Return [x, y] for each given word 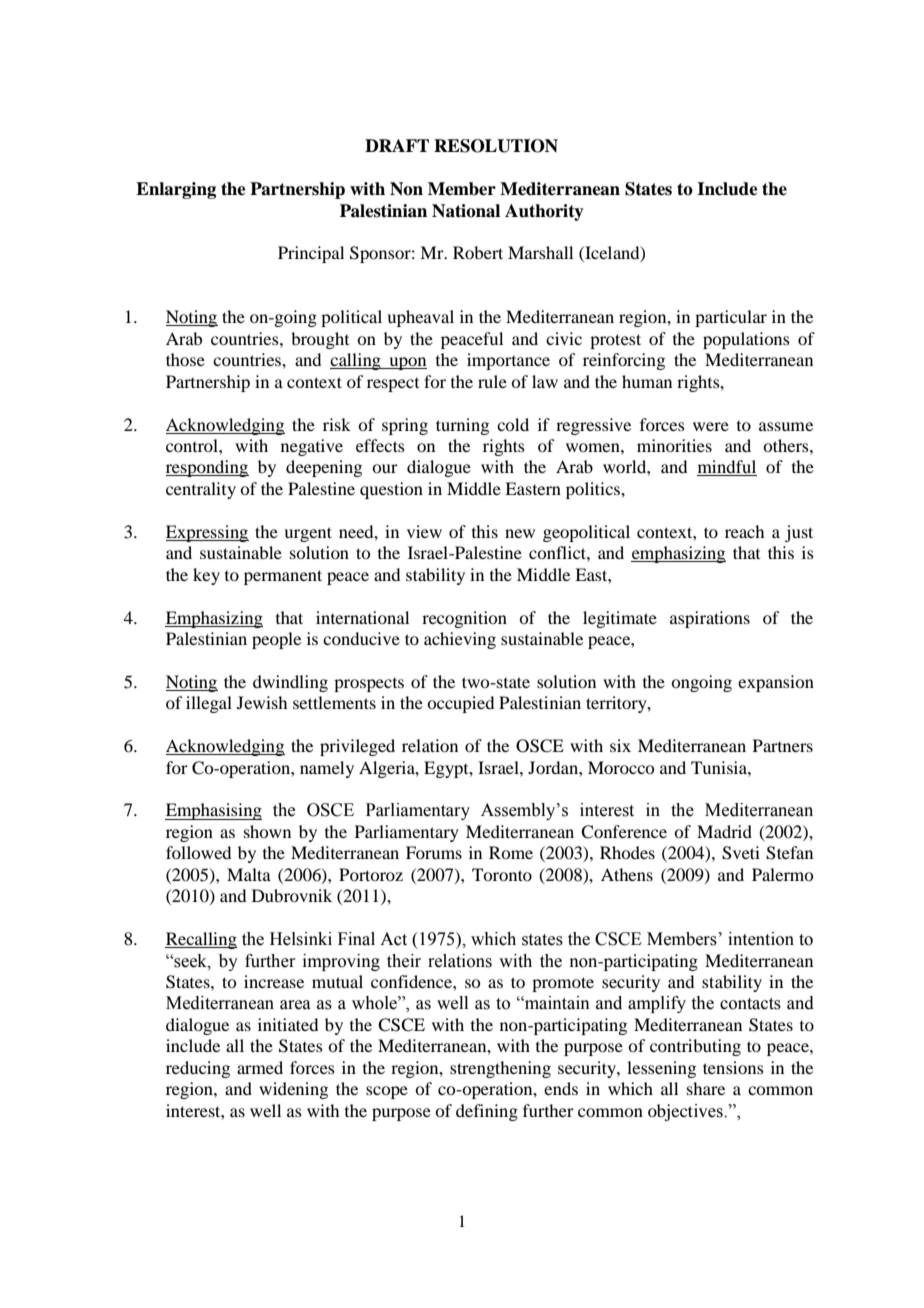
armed [260, 1067]
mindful [727, 468]
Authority [544, 212]
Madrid [724, 831]
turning [462, 426]
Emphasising [213, 811]
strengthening [500, 1069]
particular [731, 318]
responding [207, 468]
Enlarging [176, 190]
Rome [511, 852]
